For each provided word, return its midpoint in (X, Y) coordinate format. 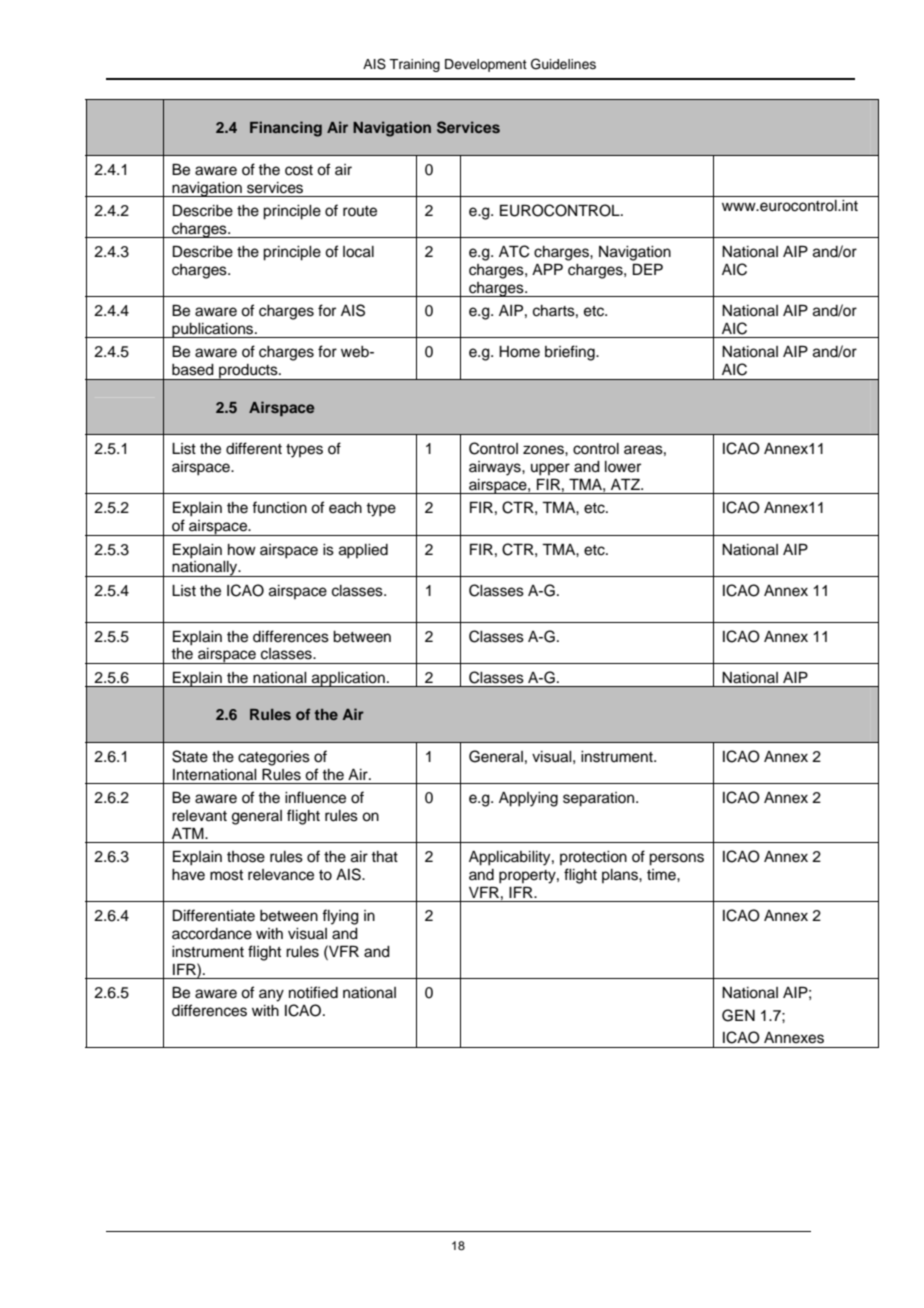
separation (600, 799)
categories (274, 758)
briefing (571, 353)
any (271, 995)
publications (213, 330)
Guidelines (563, 64)
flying (340, 917)
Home (519, 352)
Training (414, 65)
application (348, 679)
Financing (286, 129)
